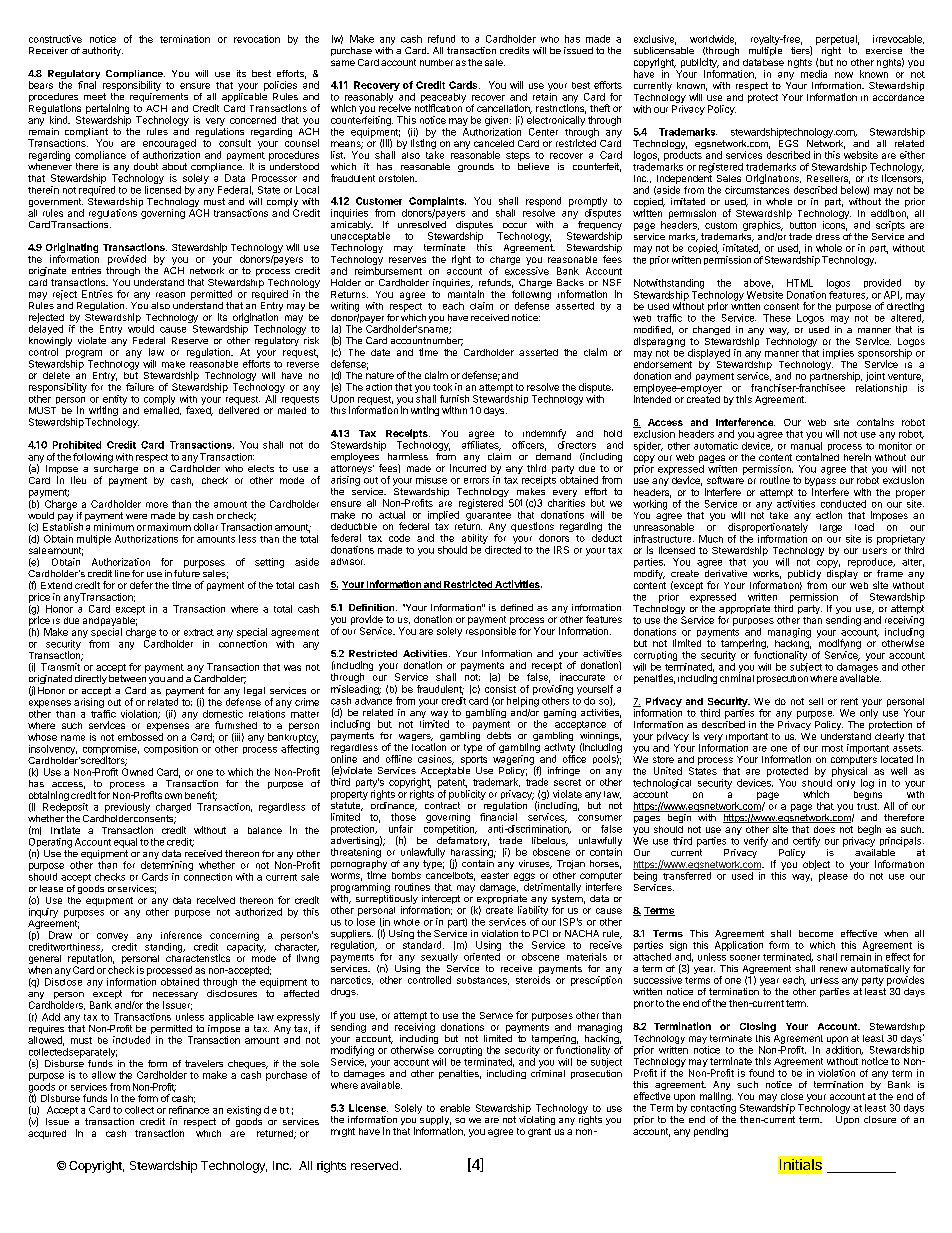 The image size is (952, 1233). I want to click on failure, so click(140, 387).
